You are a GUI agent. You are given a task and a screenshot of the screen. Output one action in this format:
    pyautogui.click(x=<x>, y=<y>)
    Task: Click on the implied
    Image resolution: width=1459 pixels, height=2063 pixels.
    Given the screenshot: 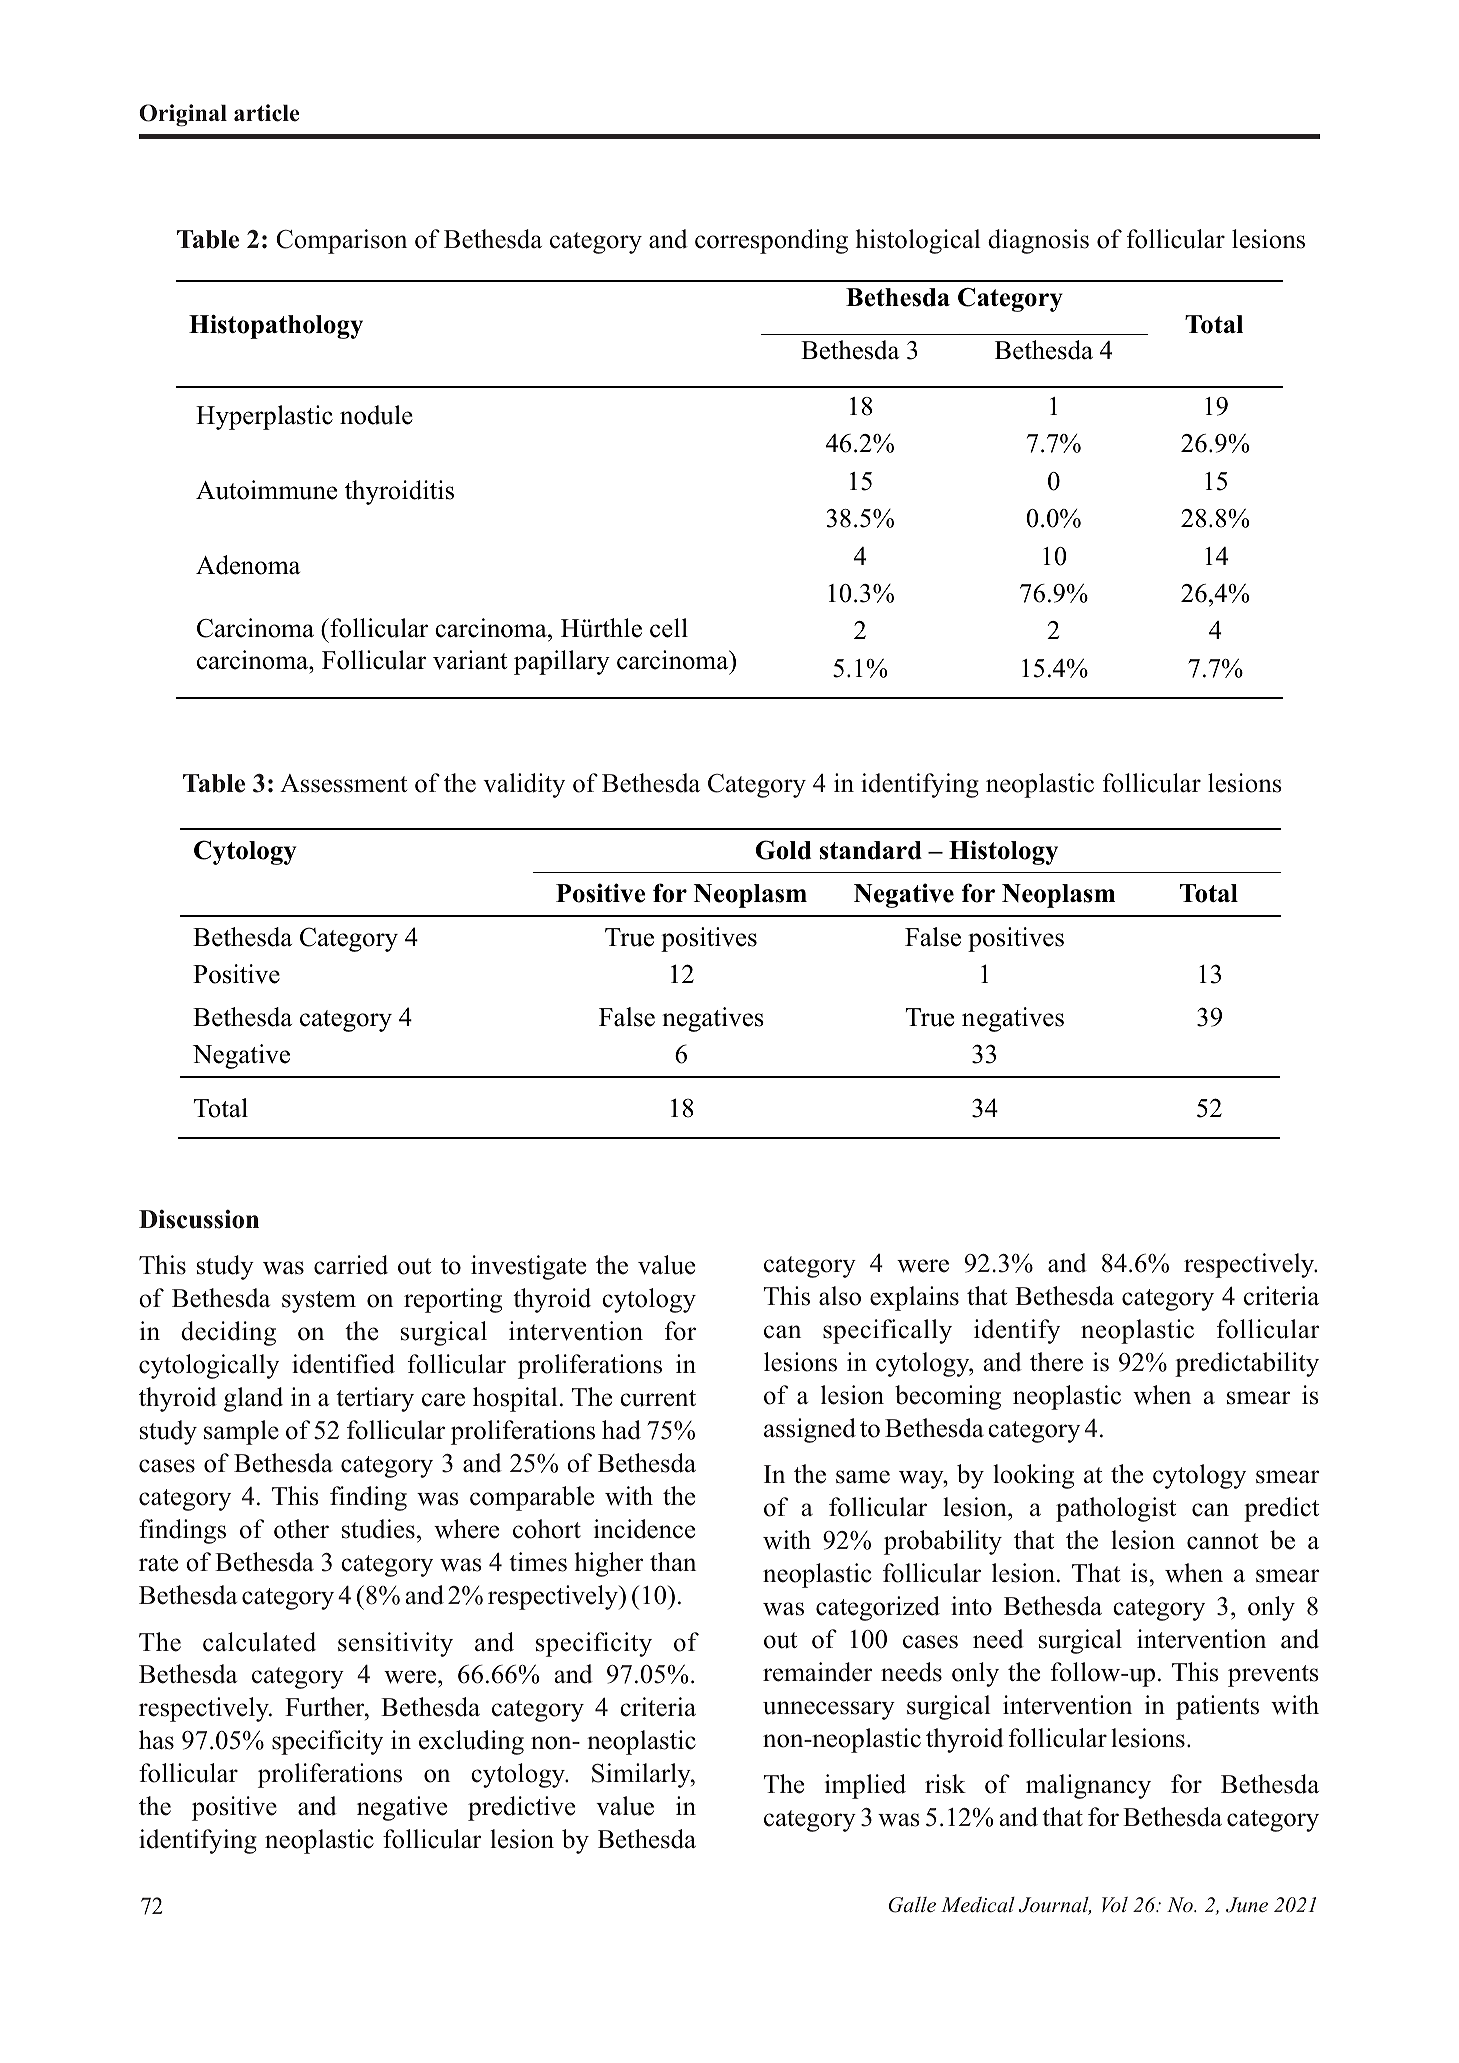 What is the action you would take?
    pyautogui.click(x=865, y=1786)
